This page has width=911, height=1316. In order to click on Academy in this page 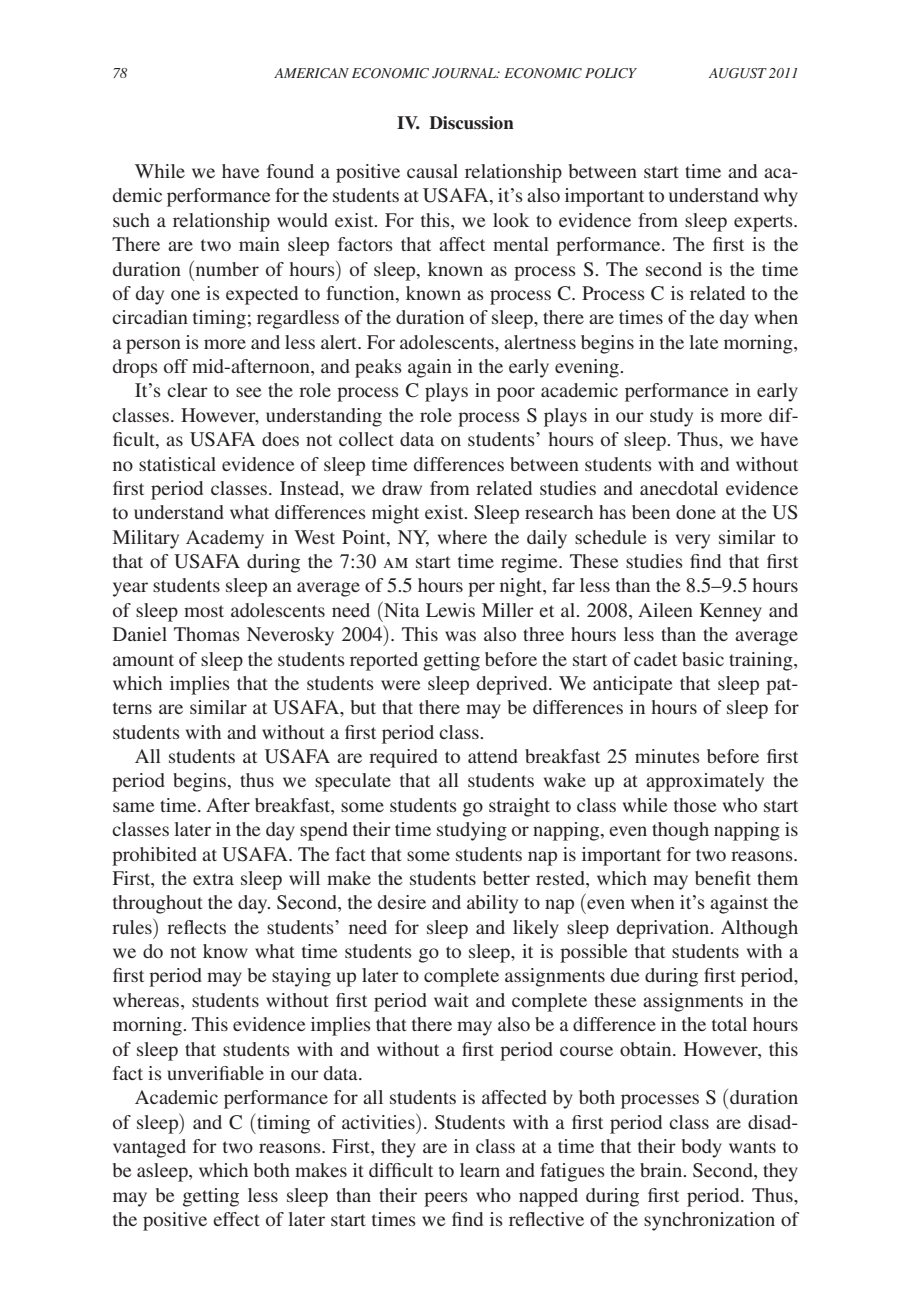, I will do `click(225, 539)`.
